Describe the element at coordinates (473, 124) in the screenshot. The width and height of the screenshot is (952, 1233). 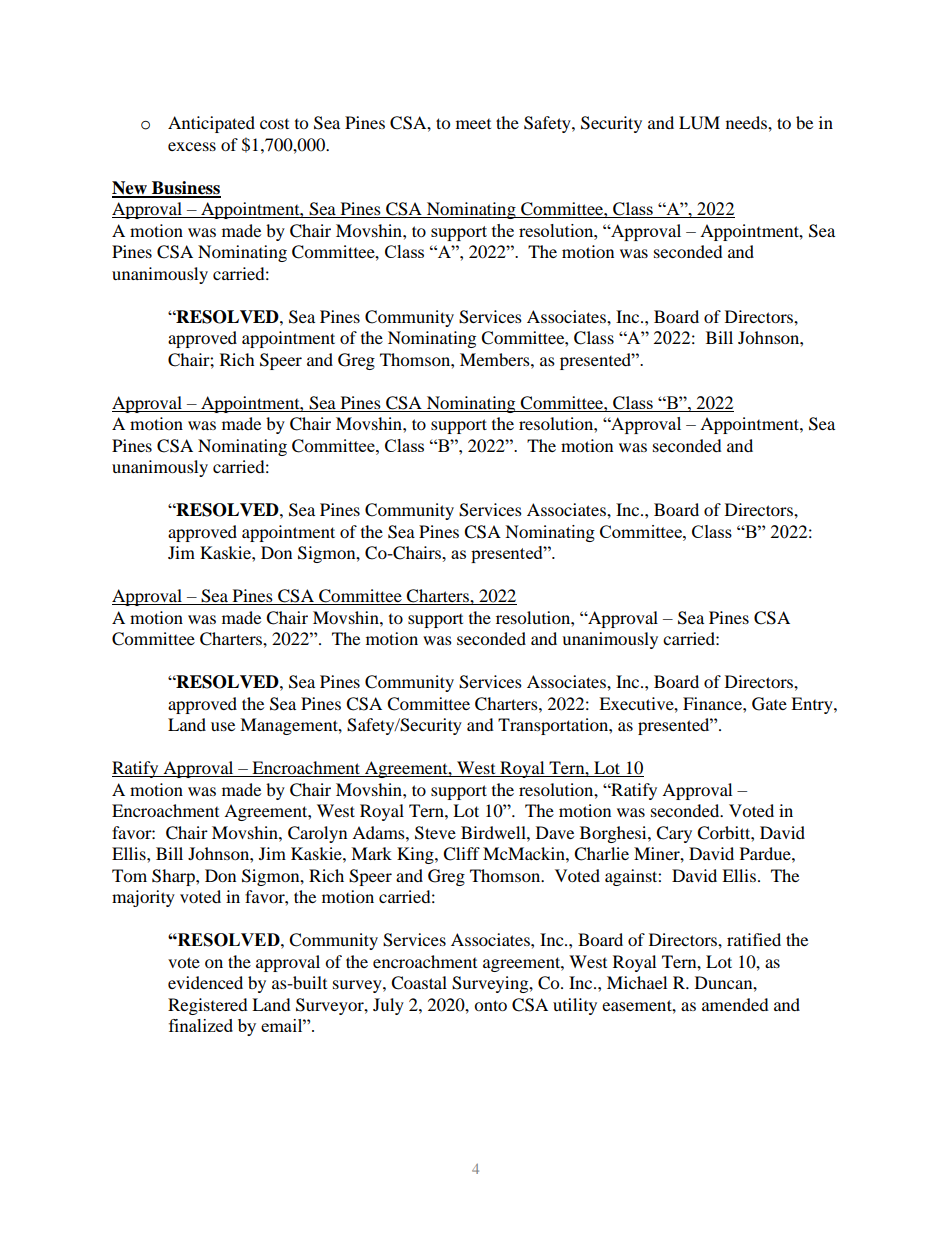
I see `meet` at that location.
